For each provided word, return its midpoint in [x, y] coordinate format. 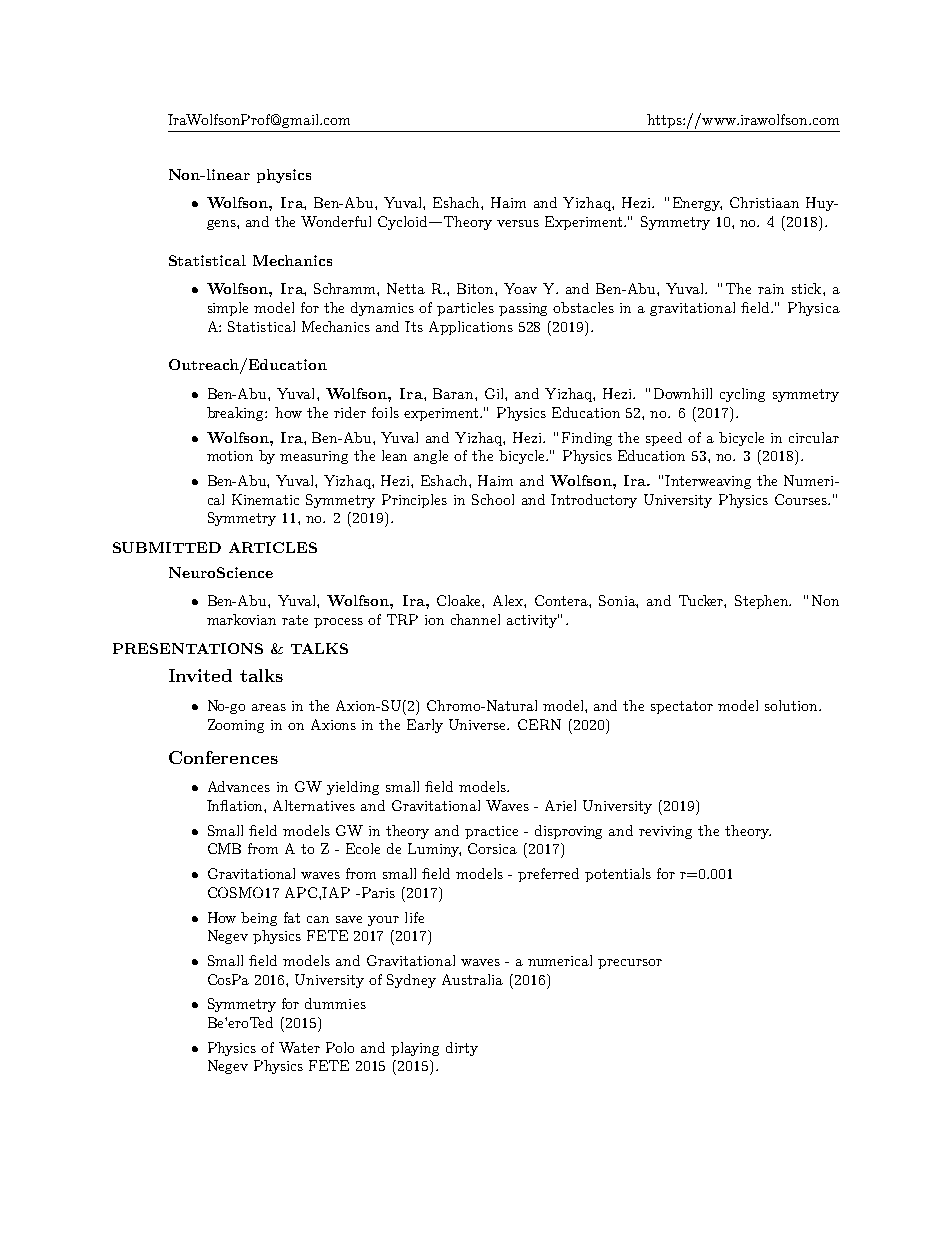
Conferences [223, 757]
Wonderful [336, 221]
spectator [682, 707]
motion [230, 456]
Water [299, 1047]
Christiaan [764, 202]
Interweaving [708, 482]
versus [518, 223]
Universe [479, 724]
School [493, 499]
